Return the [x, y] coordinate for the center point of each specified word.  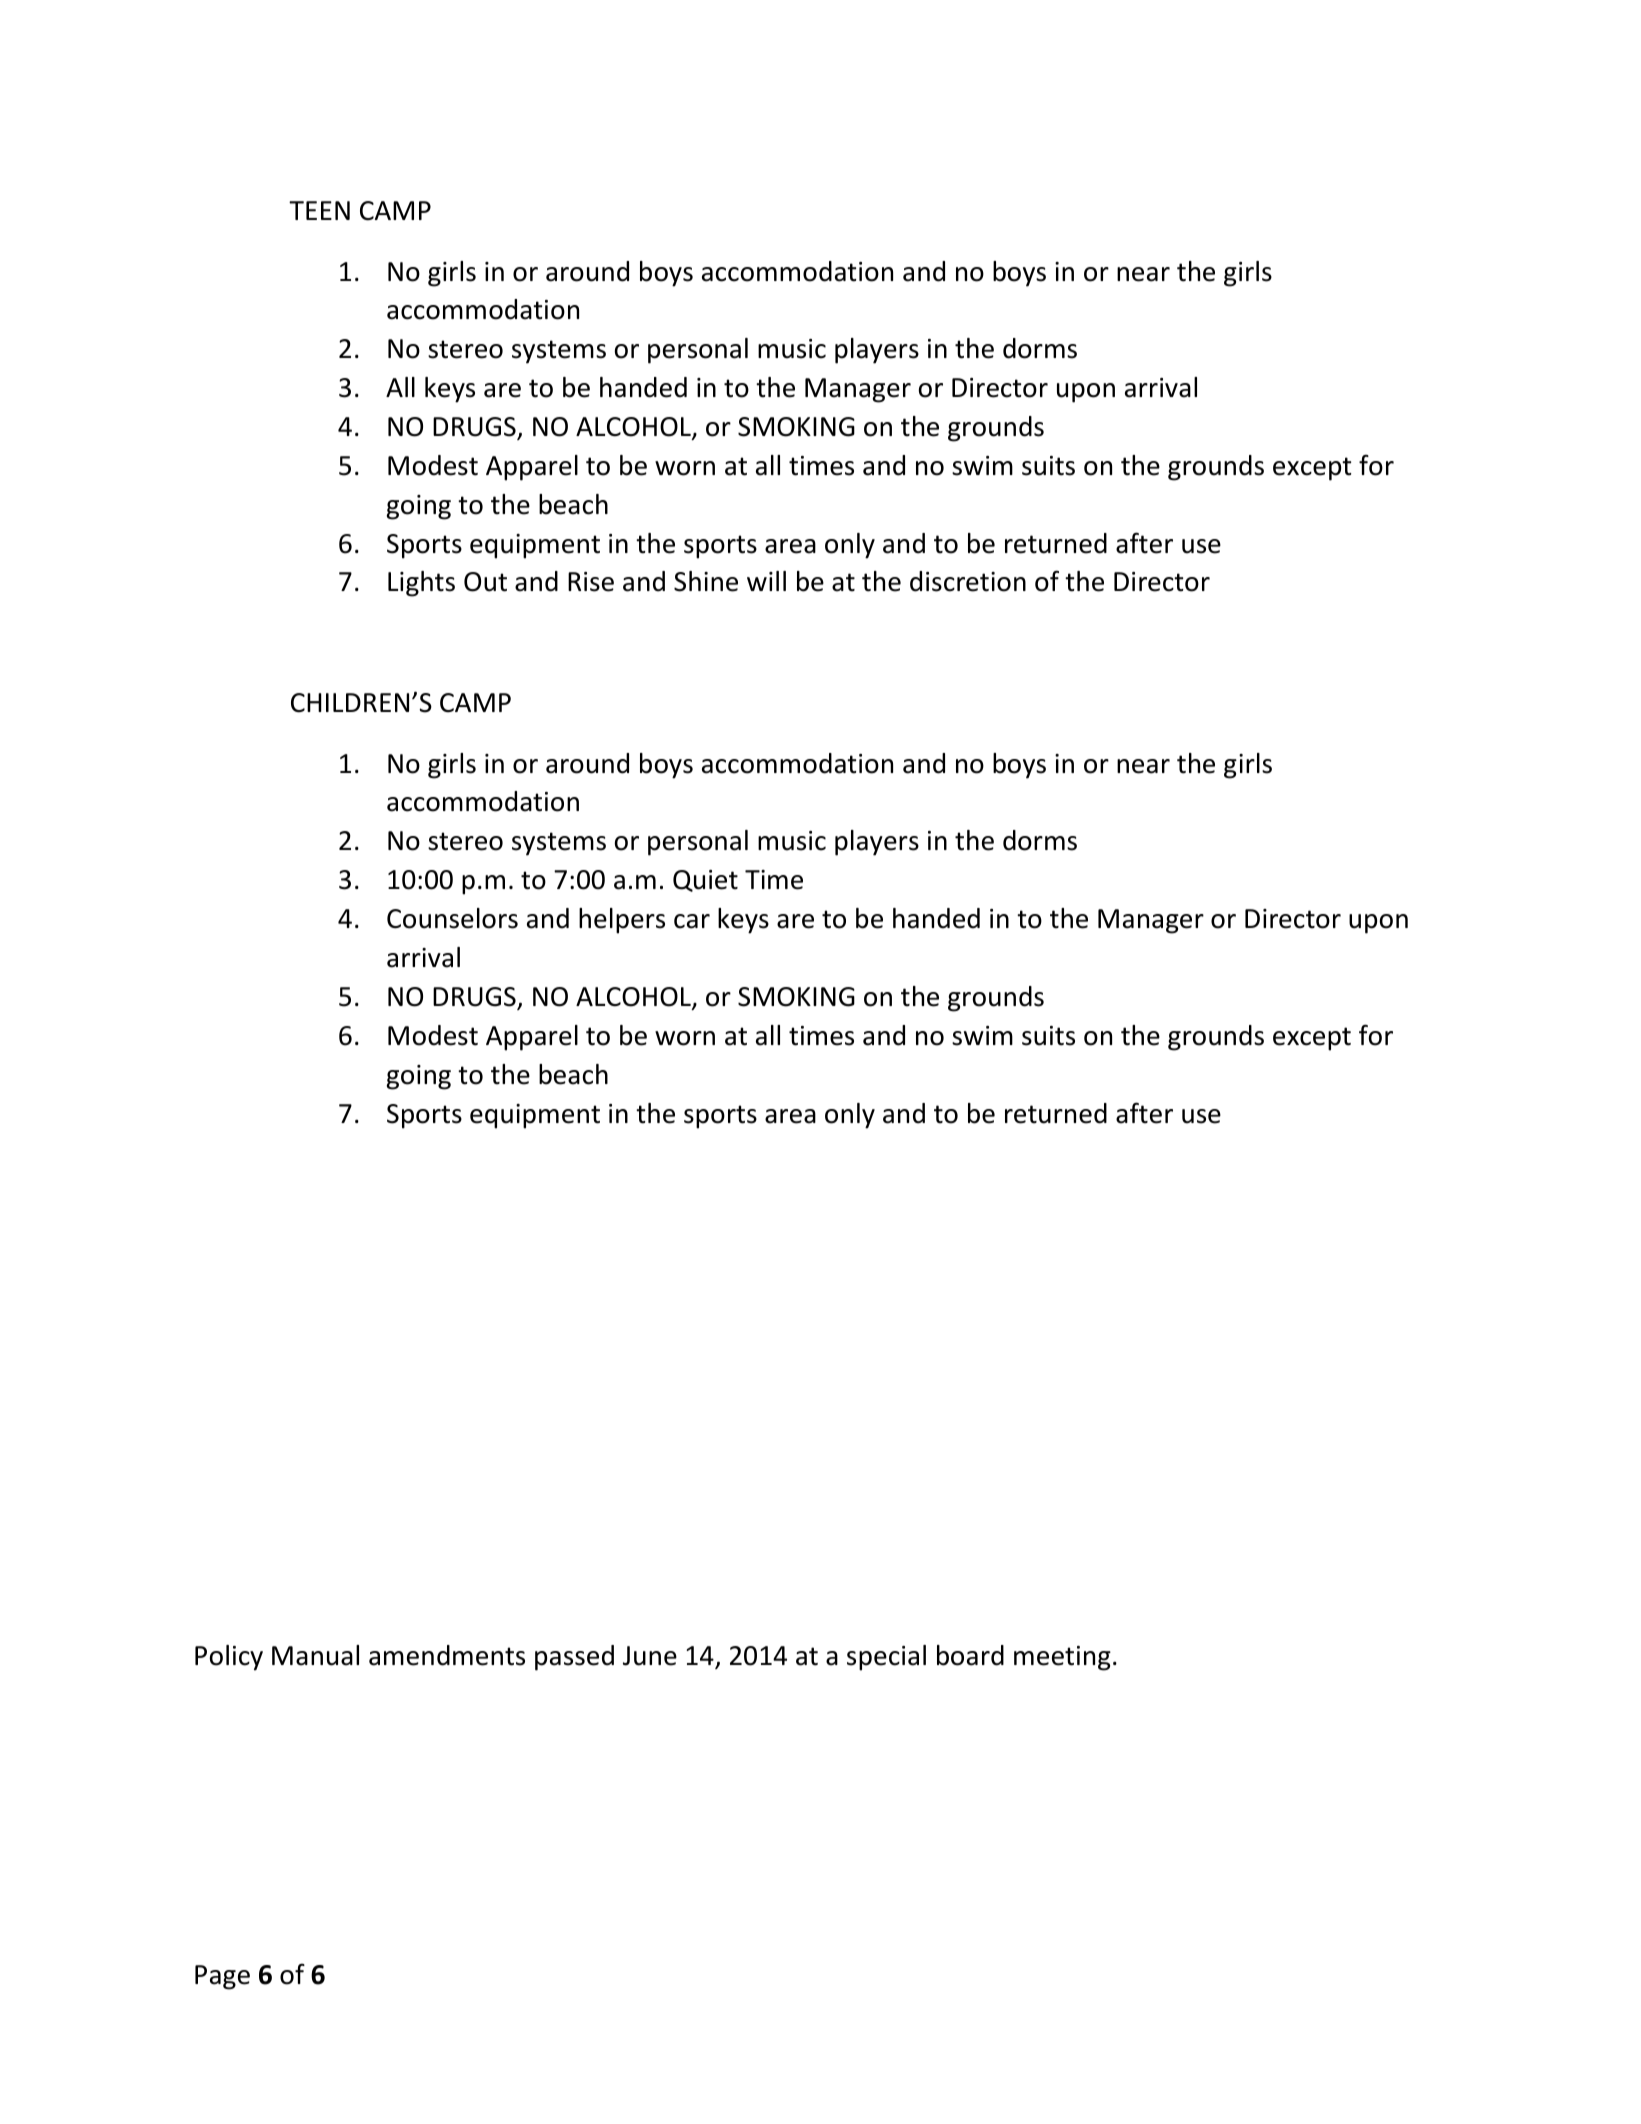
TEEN [319, 210]
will [766, 581]
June [650, 1656]
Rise [591, 582]
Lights [421, 584]
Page [222, 1977]
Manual [315, 1655]
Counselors [452, 918]
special [886, 1658]
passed [574, 1658]
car [692, 921]
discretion [968, 581]
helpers [622, 921]
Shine [706, 581]
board [970, 1655]
